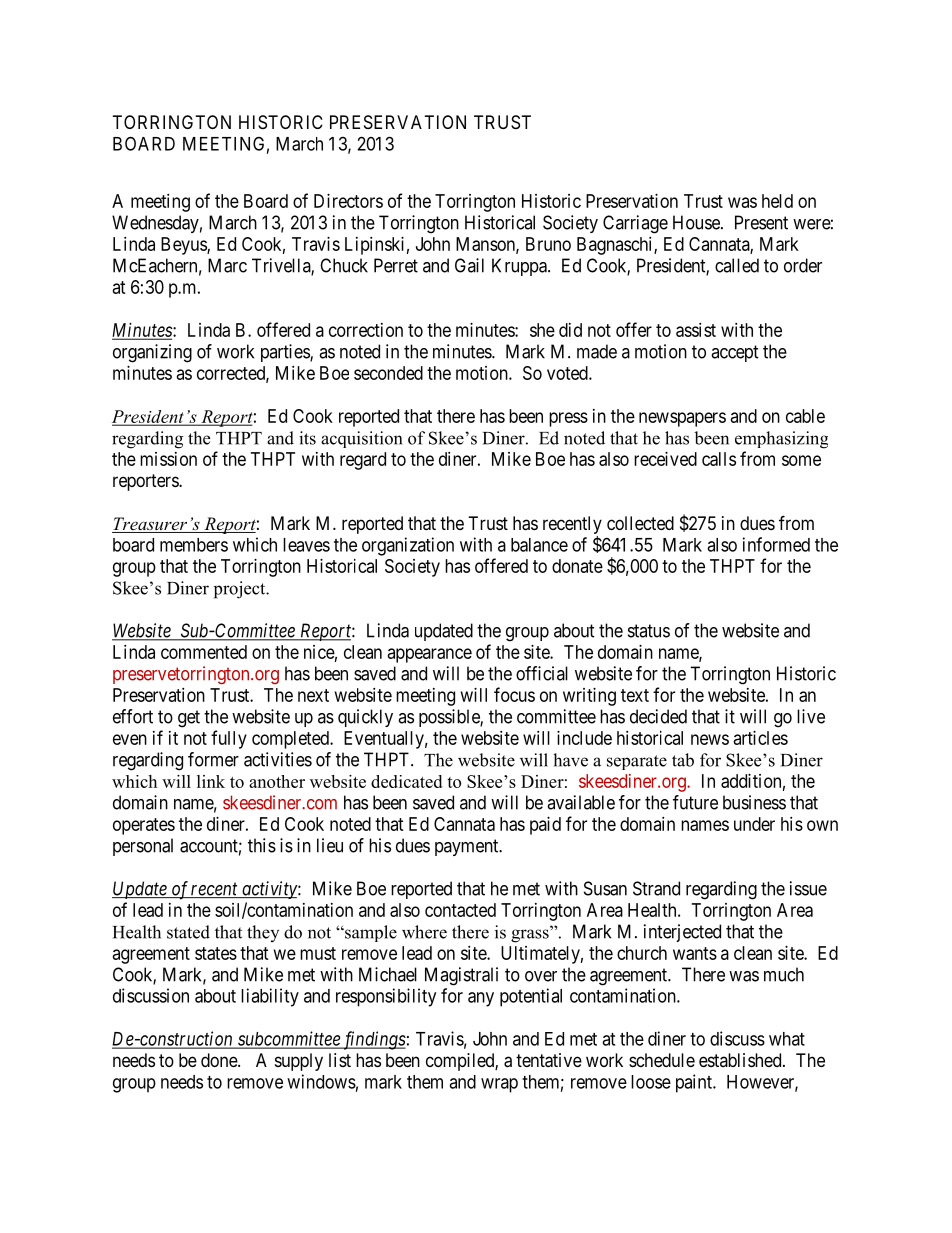 This document has width=952, height=1233. Describe the element at coordinates (776, 544) in the document. I see `informed` at that location.
